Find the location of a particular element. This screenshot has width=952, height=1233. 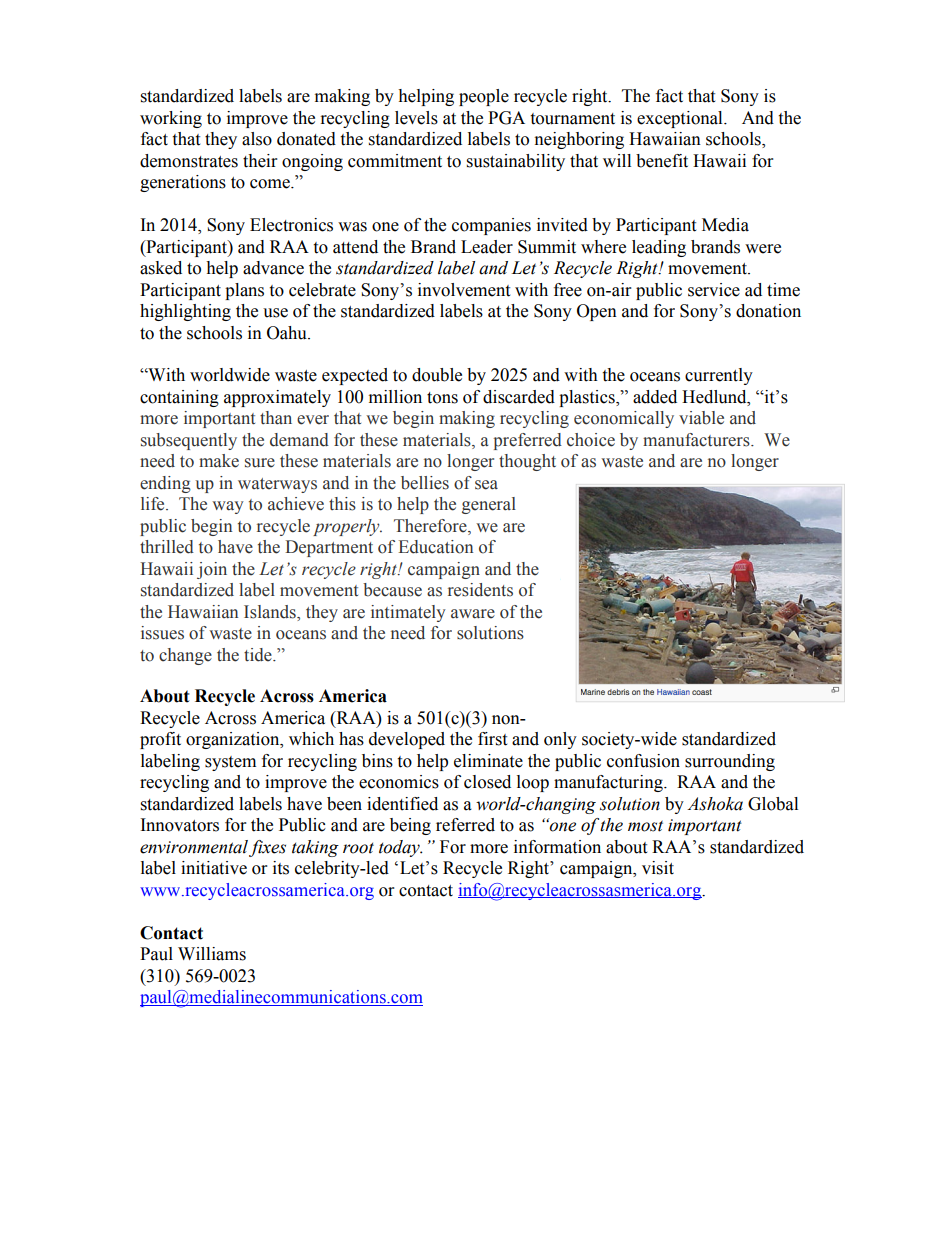

PGA is located at coordinates (506, 118).
